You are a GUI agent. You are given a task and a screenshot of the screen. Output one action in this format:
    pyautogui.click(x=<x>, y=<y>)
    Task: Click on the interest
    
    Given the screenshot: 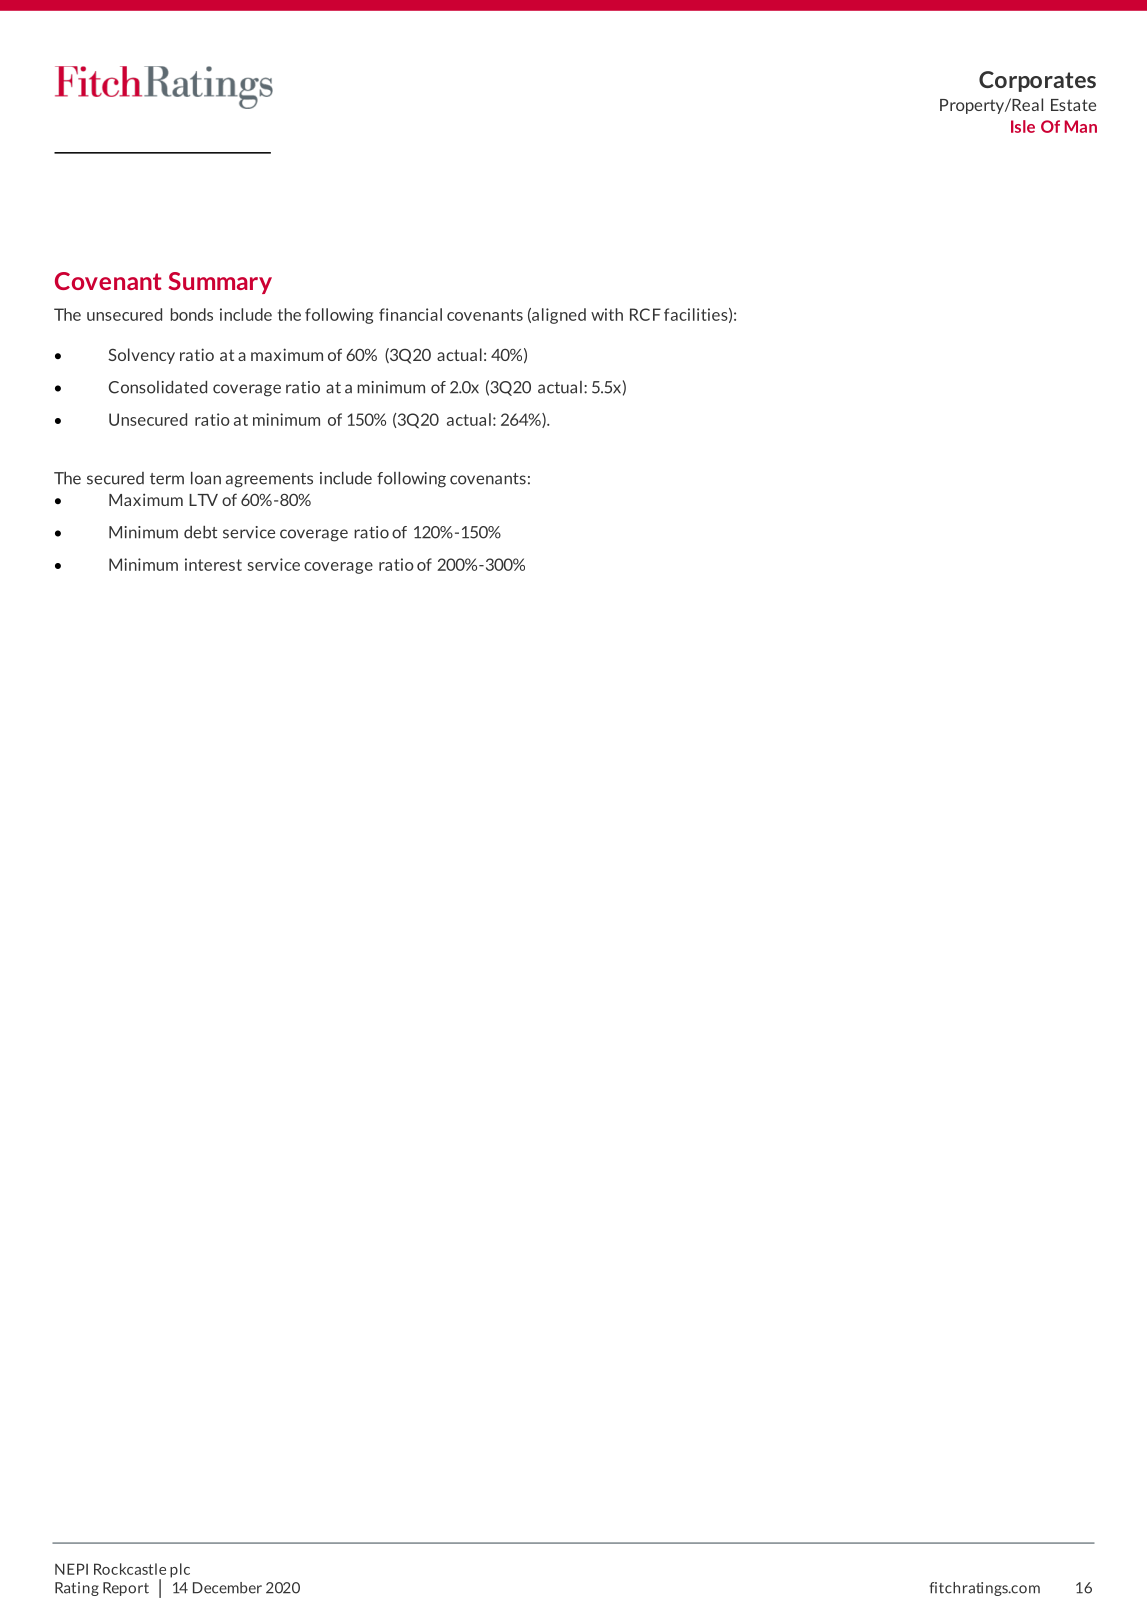 What is the action you would take?
    pyautogui.click(x=213, y=564)
